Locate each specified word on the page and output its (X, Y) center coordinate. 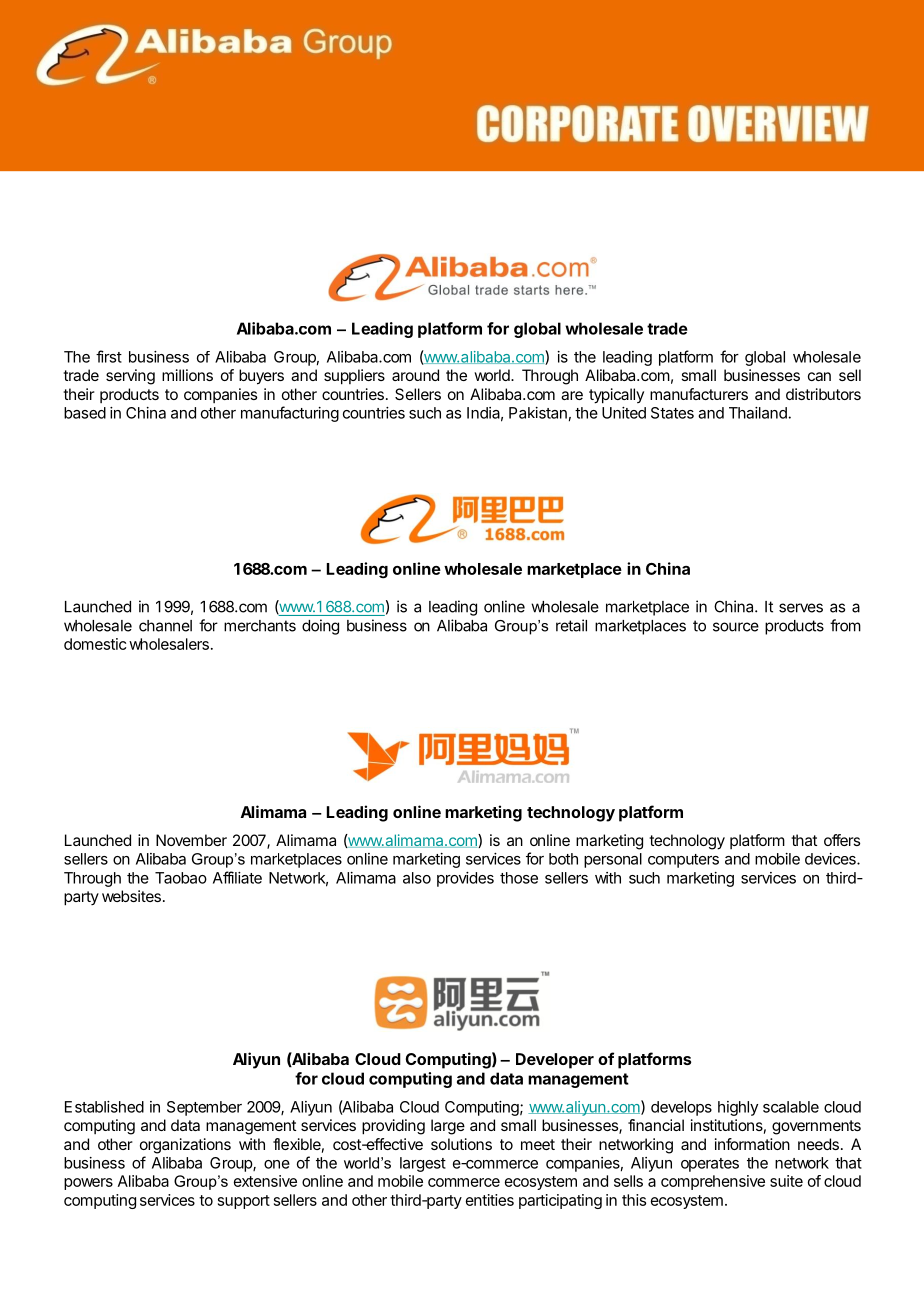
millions (187, 375)
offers (842, 840)
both (563, 859)
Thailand (758, 413)
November (191, 840)
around (415, 375)
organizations (185, 1146)
